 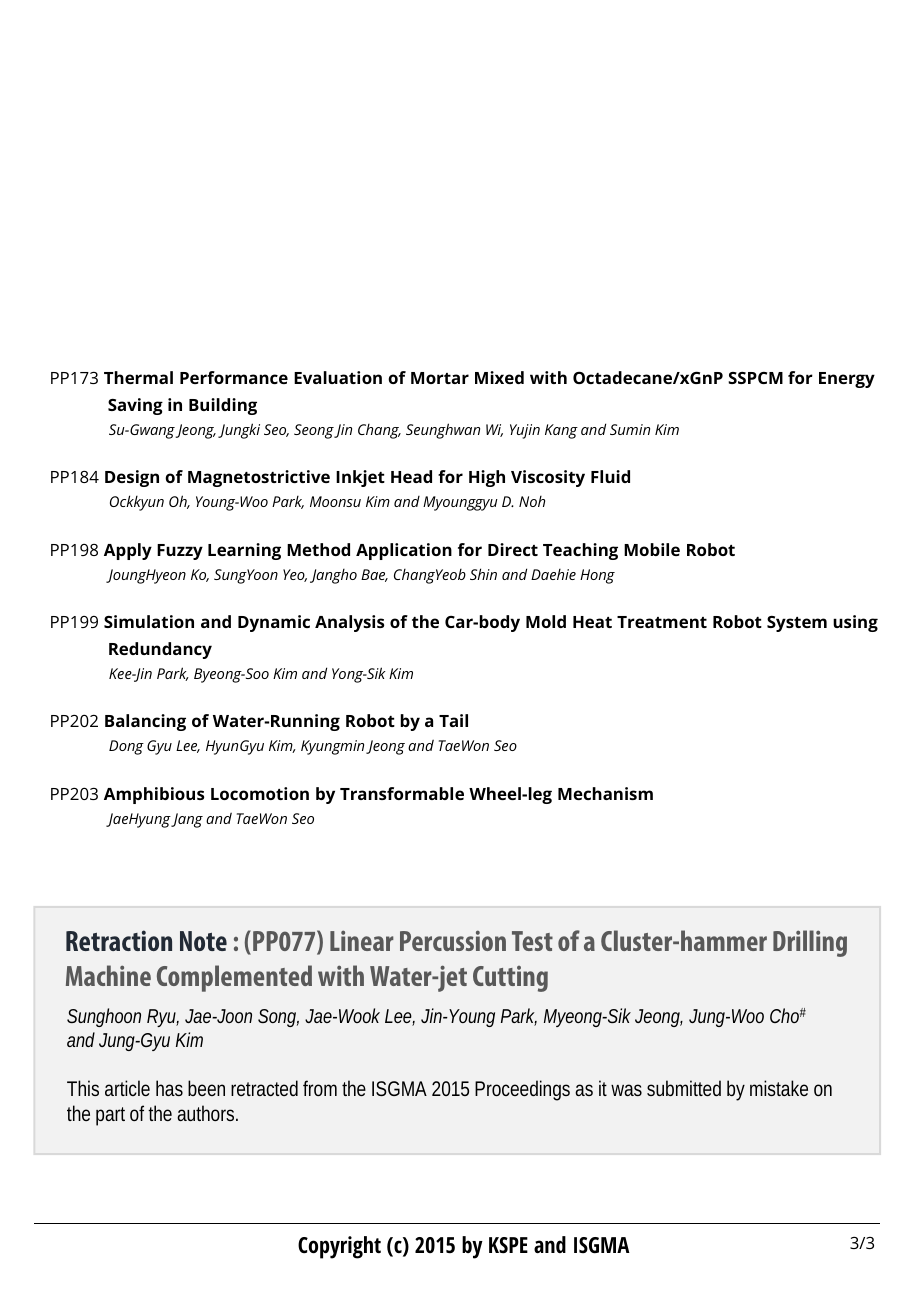 I want to click on Proceedings, so click(x=522, y=1090).
